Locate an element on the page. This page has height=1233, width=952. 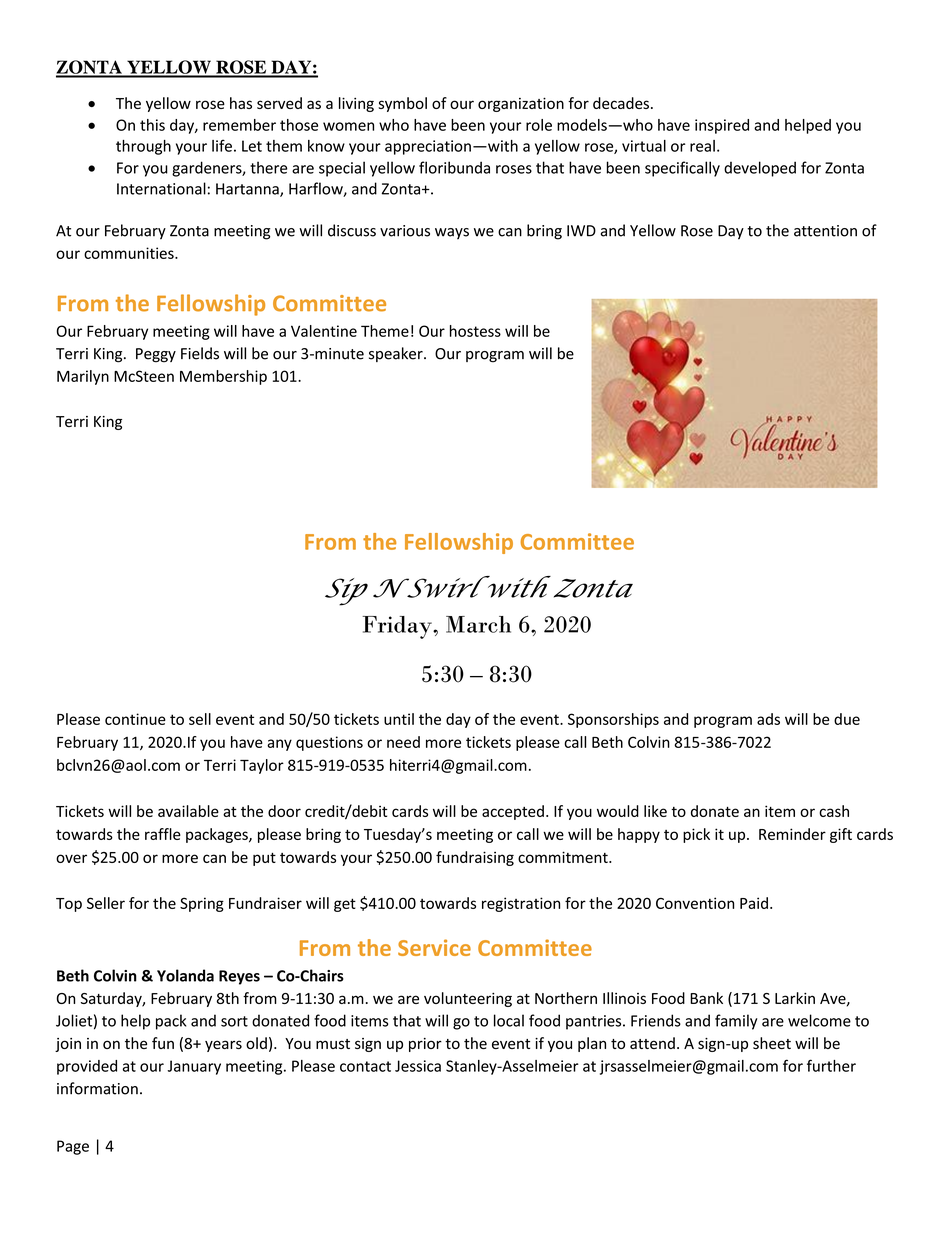
hostess is located at coordinates (475, 331).
